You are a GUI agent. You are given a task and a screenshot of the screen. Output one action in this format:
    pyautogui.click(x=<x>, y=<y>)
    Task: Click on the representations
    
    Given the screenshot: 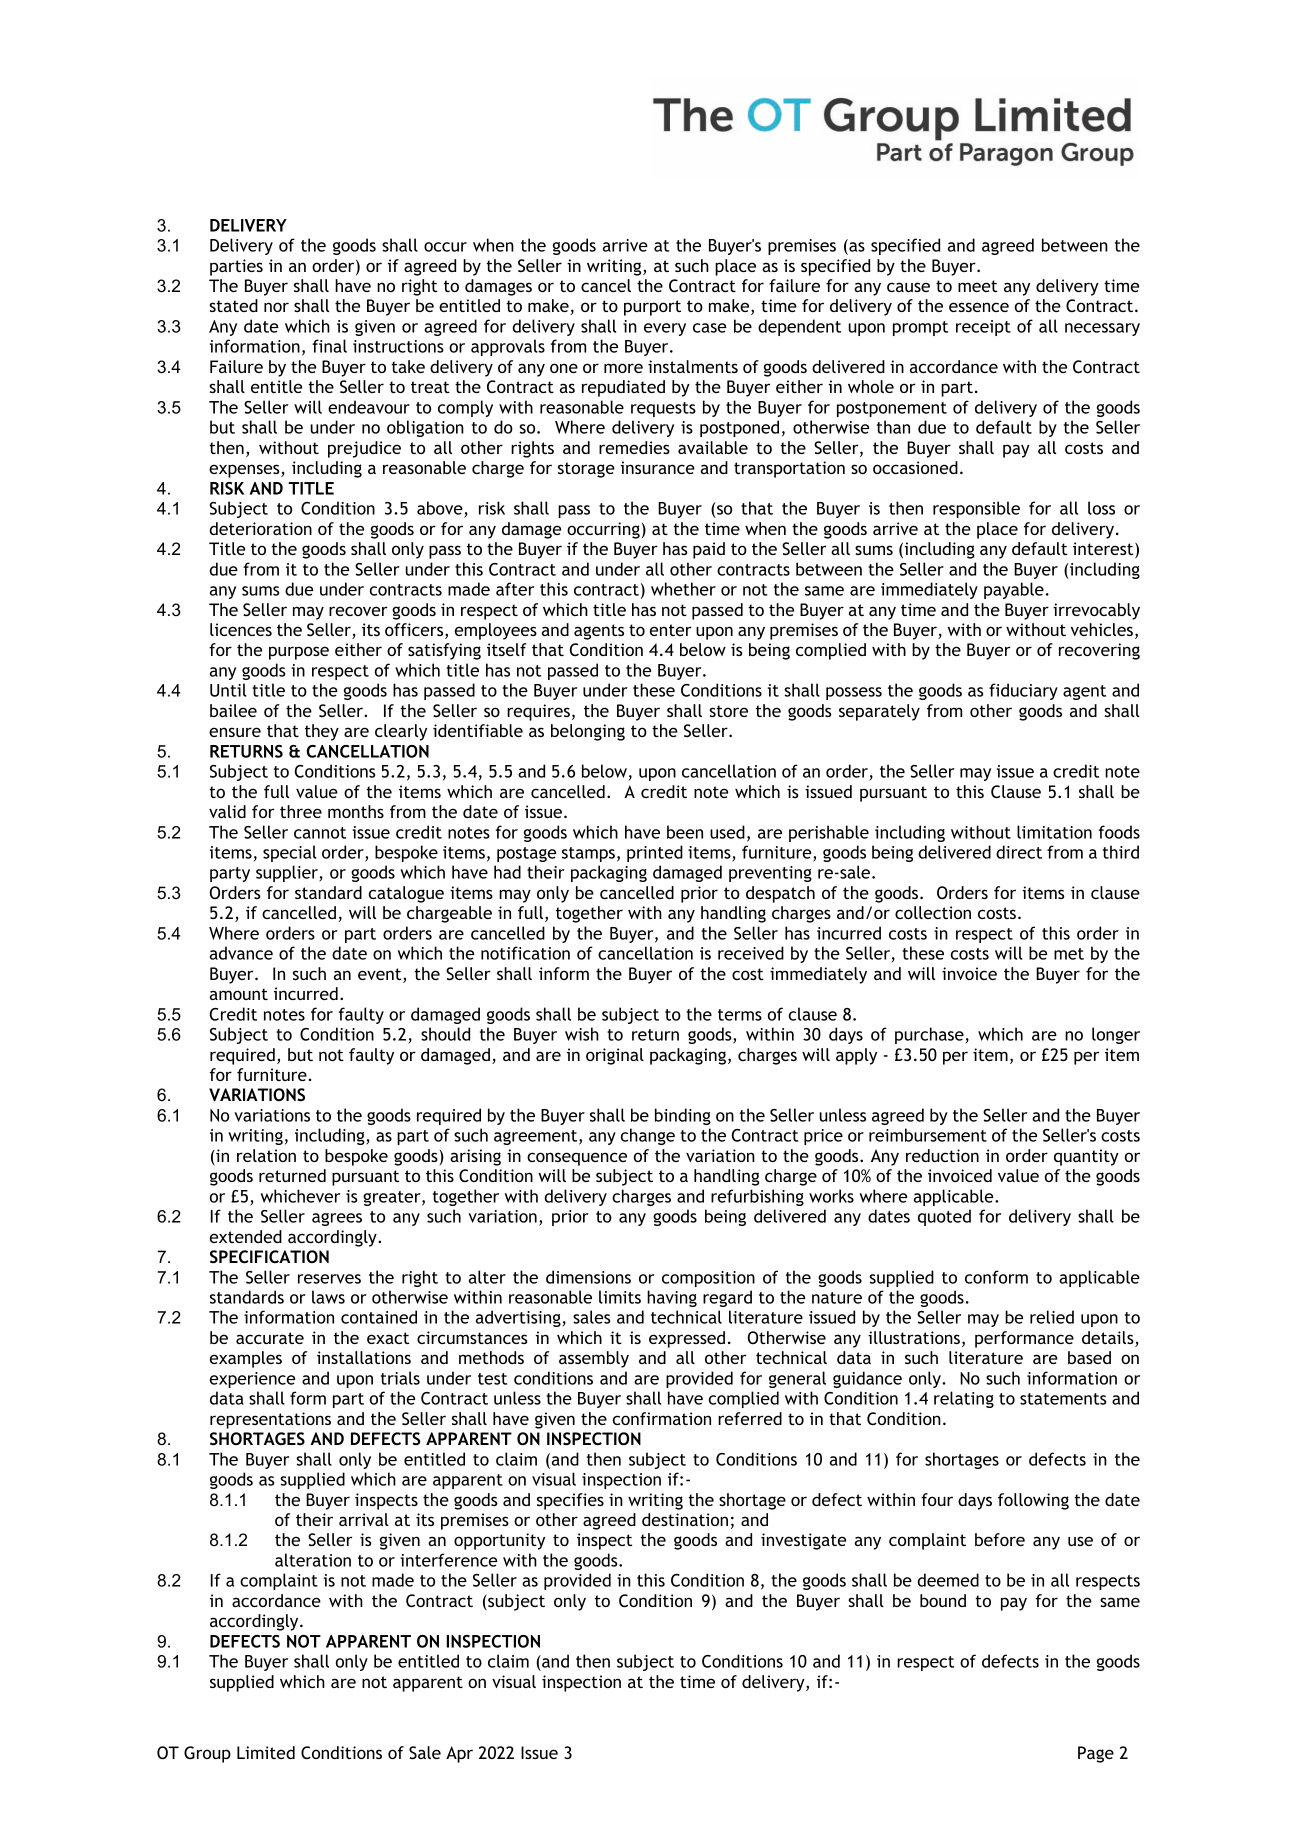 What is the action you would take?
    pyautogui.click(x=270, y=1420)
